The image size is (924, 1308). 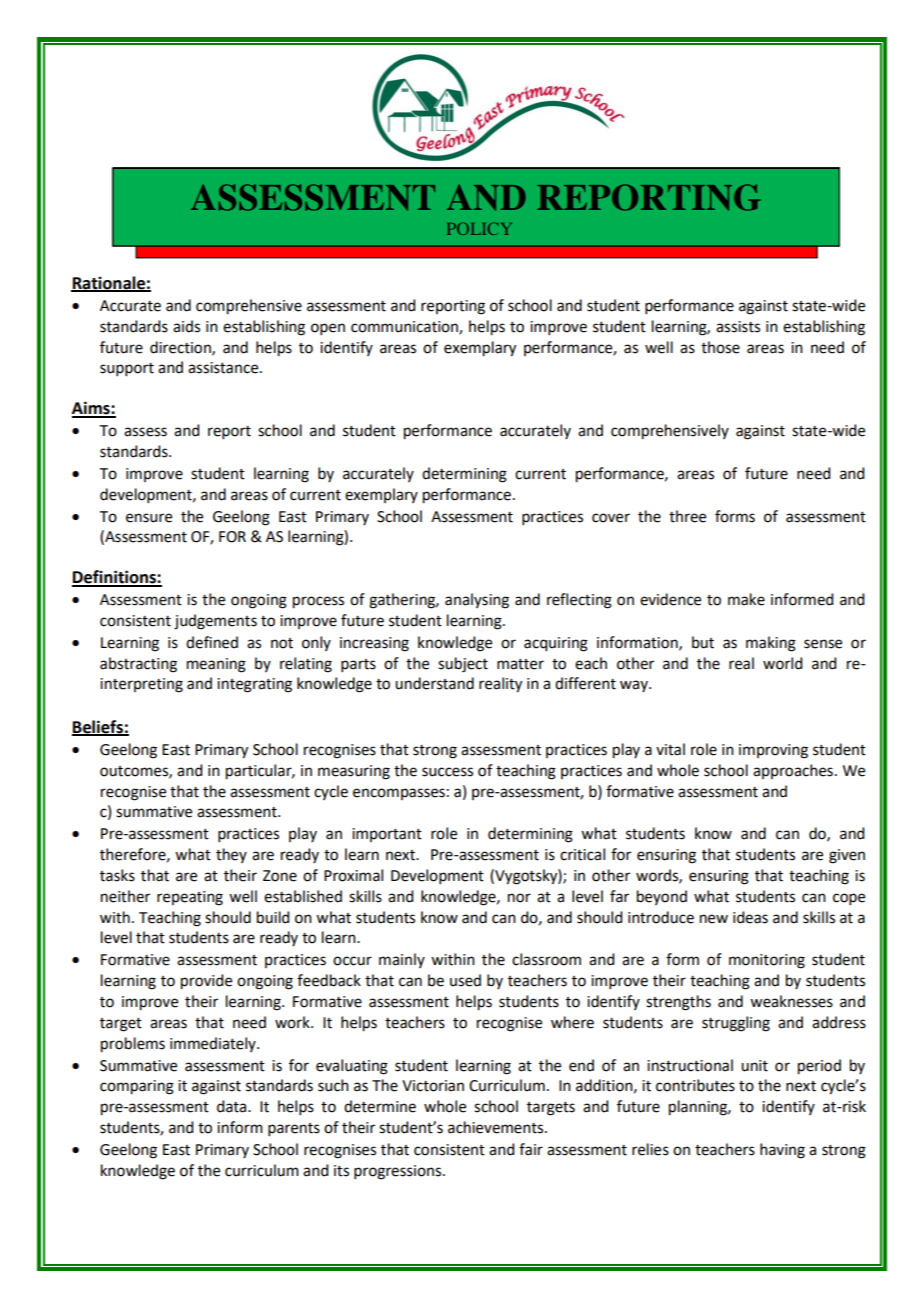 I want to click on data, so click(x=233, y=1106).
